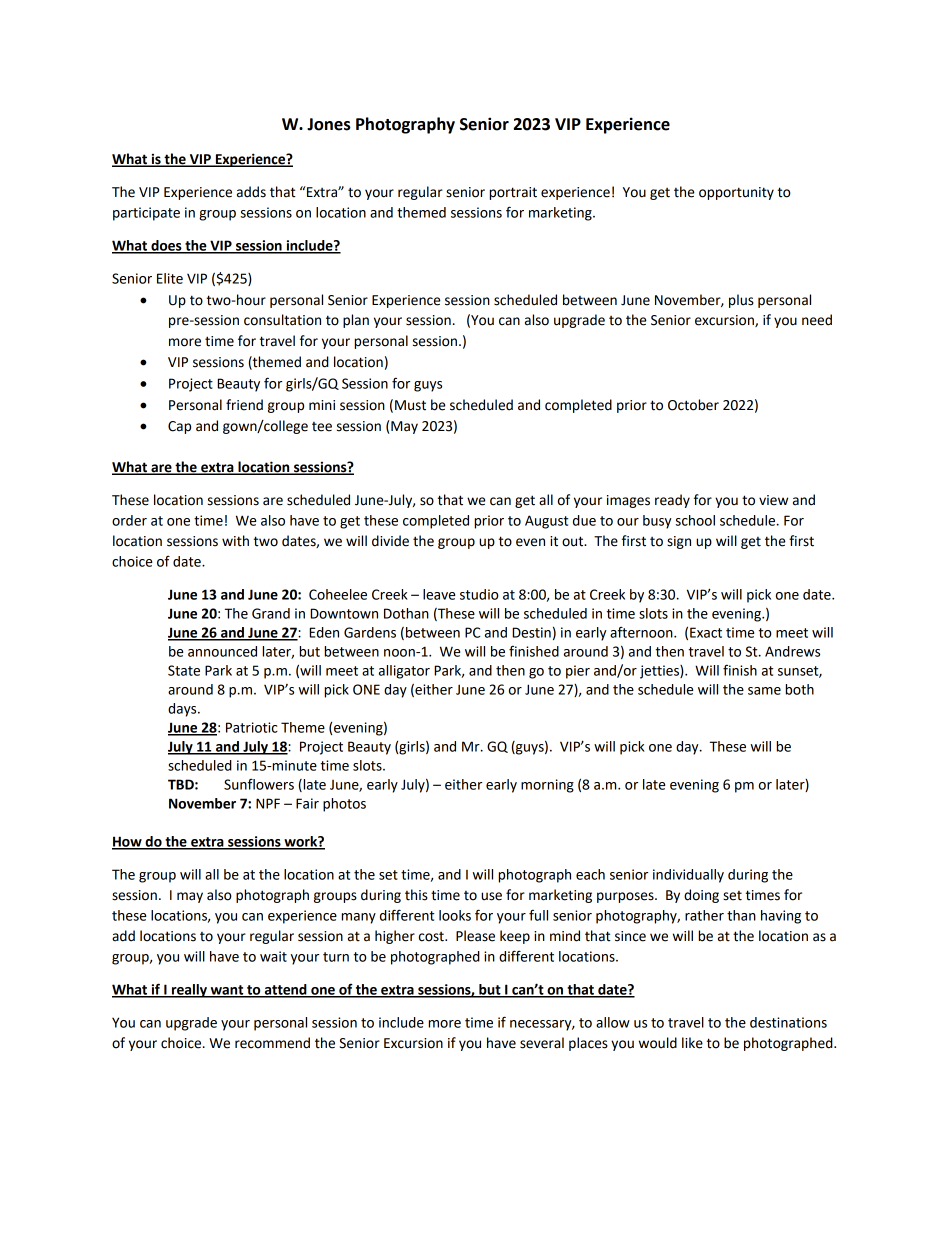 This screenshot has height=1233, width=952. Describe the element at coordinates (227, 991) in the screenshot. I see `want` at that location.
